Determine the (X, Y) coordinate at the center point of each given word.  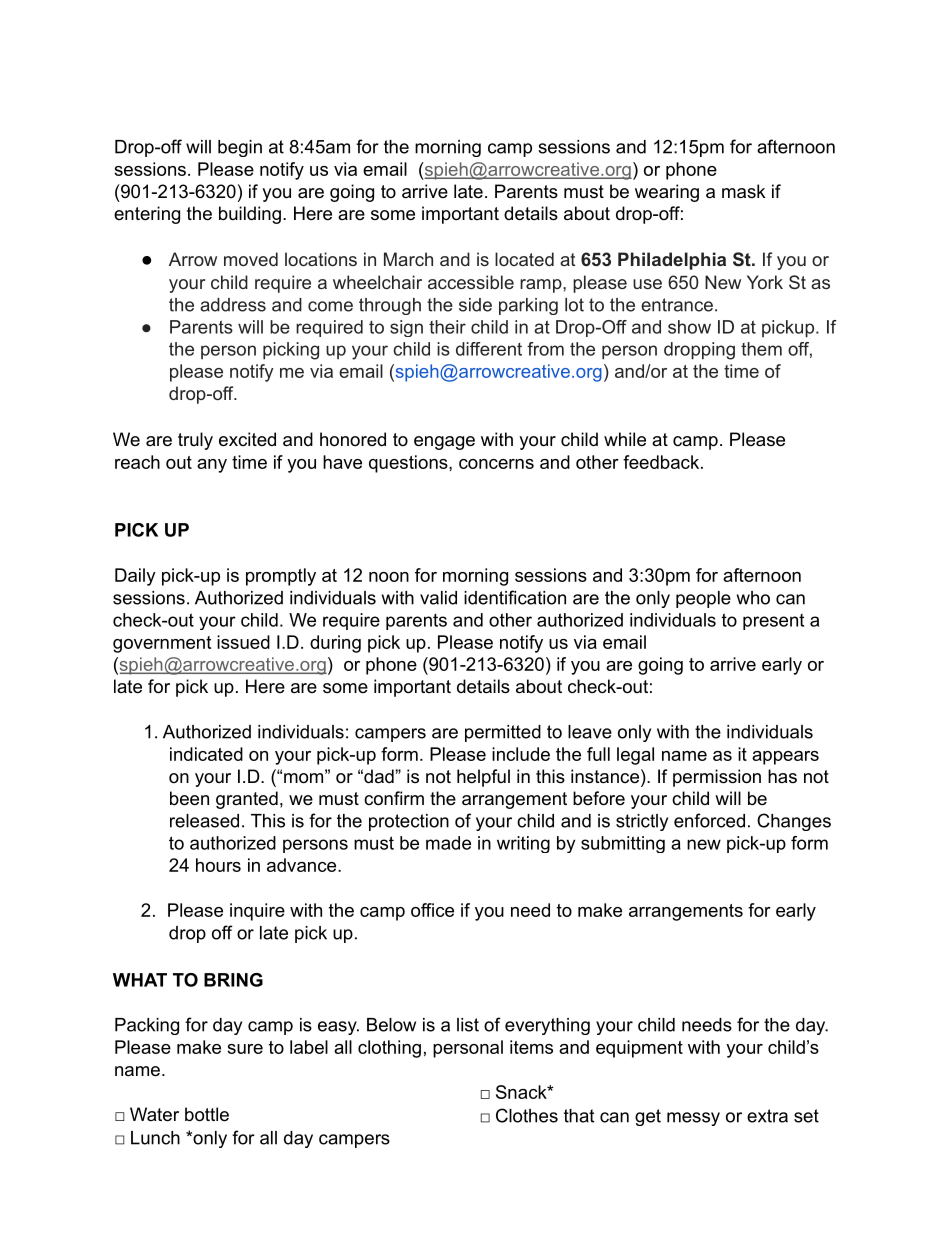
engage (444, 443)
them (761, 349)
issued (243, 642)
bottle (207, 1114)
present (773, 622)
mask (744, 191)
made (448, 843)
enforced (709, 820)
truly (195, 441)
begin (240, 148)
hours (218, 865)
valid (438, 598)
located (524, 259)
